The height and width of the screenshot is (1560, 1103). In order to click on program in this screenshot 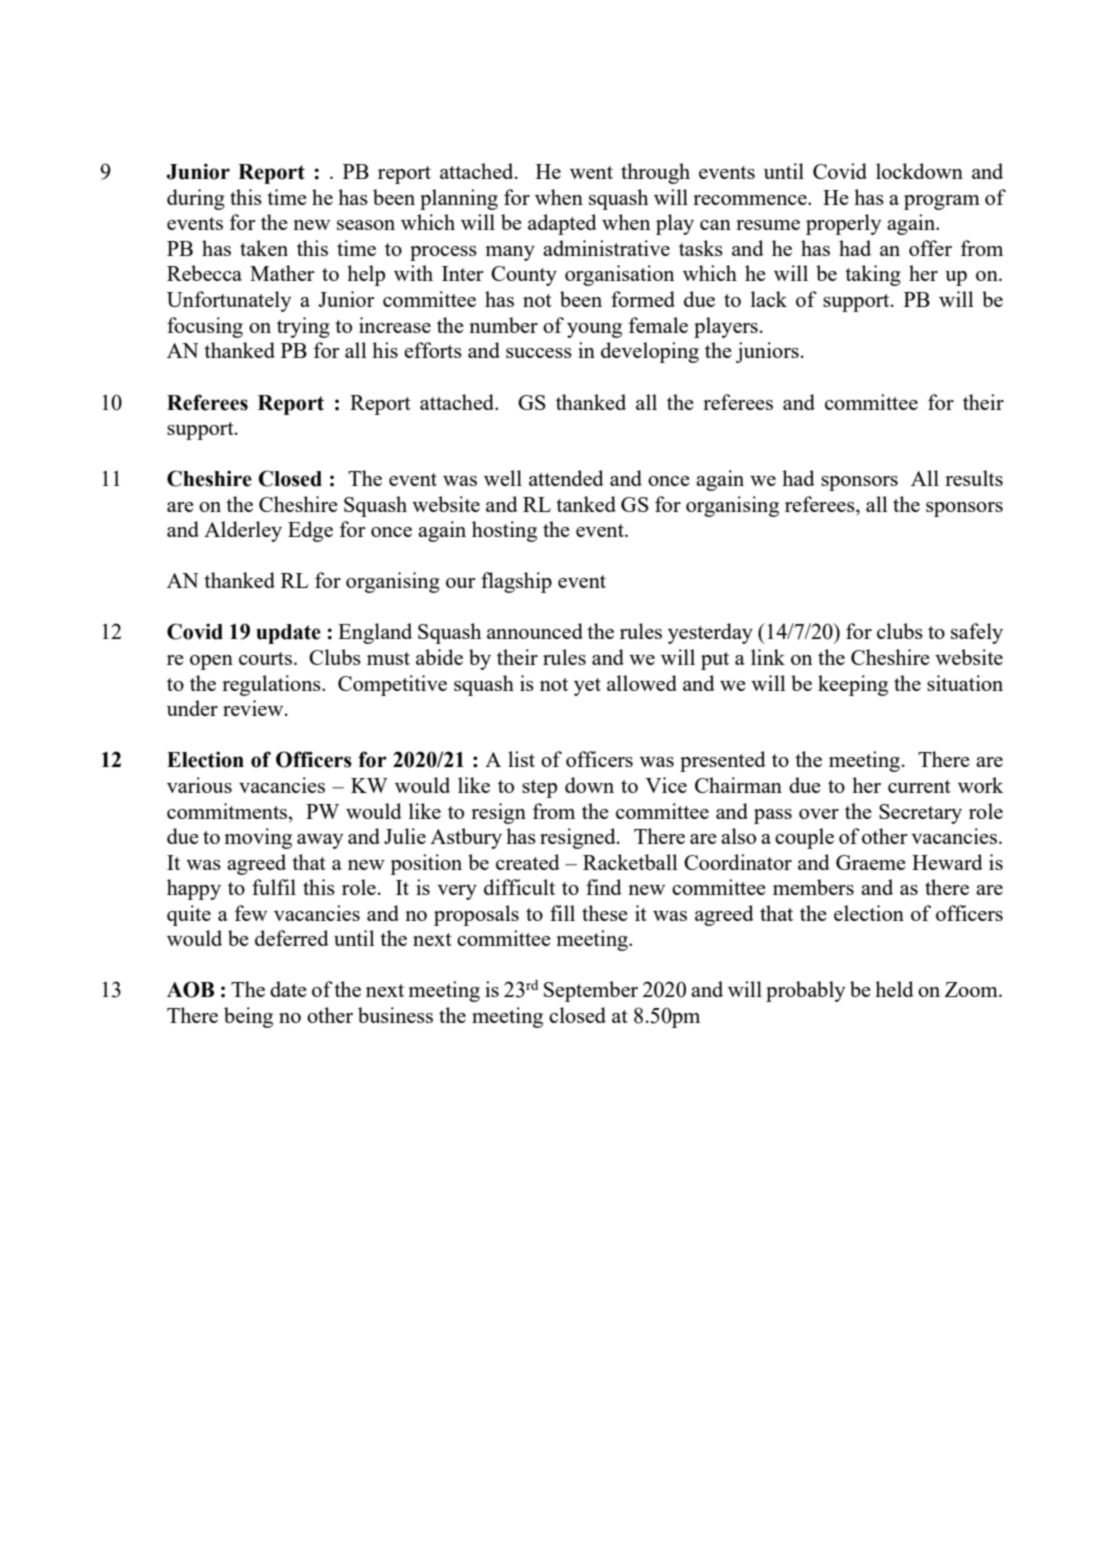, I will do `click(942, 202)`.
